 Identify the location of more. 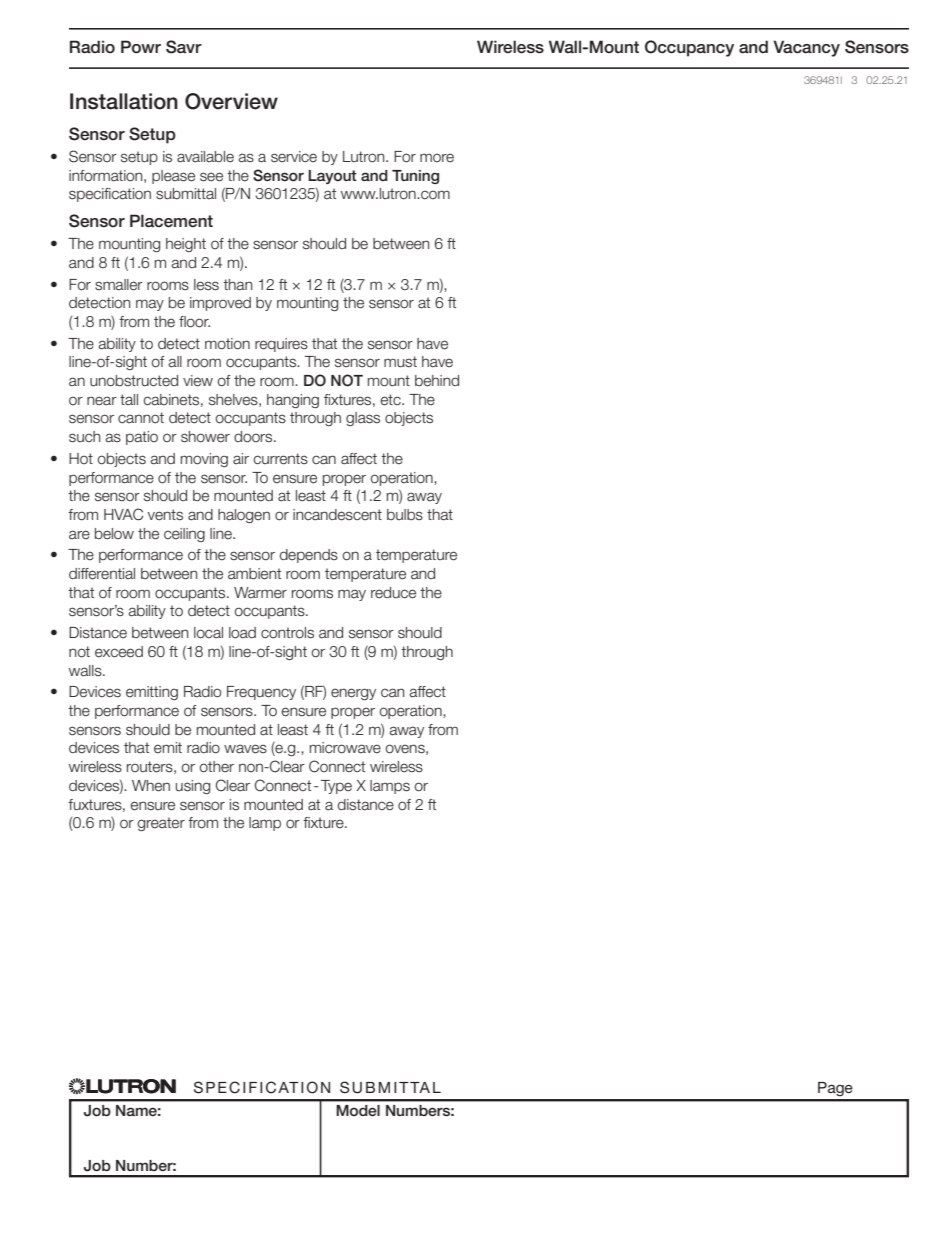
(437, 158).
